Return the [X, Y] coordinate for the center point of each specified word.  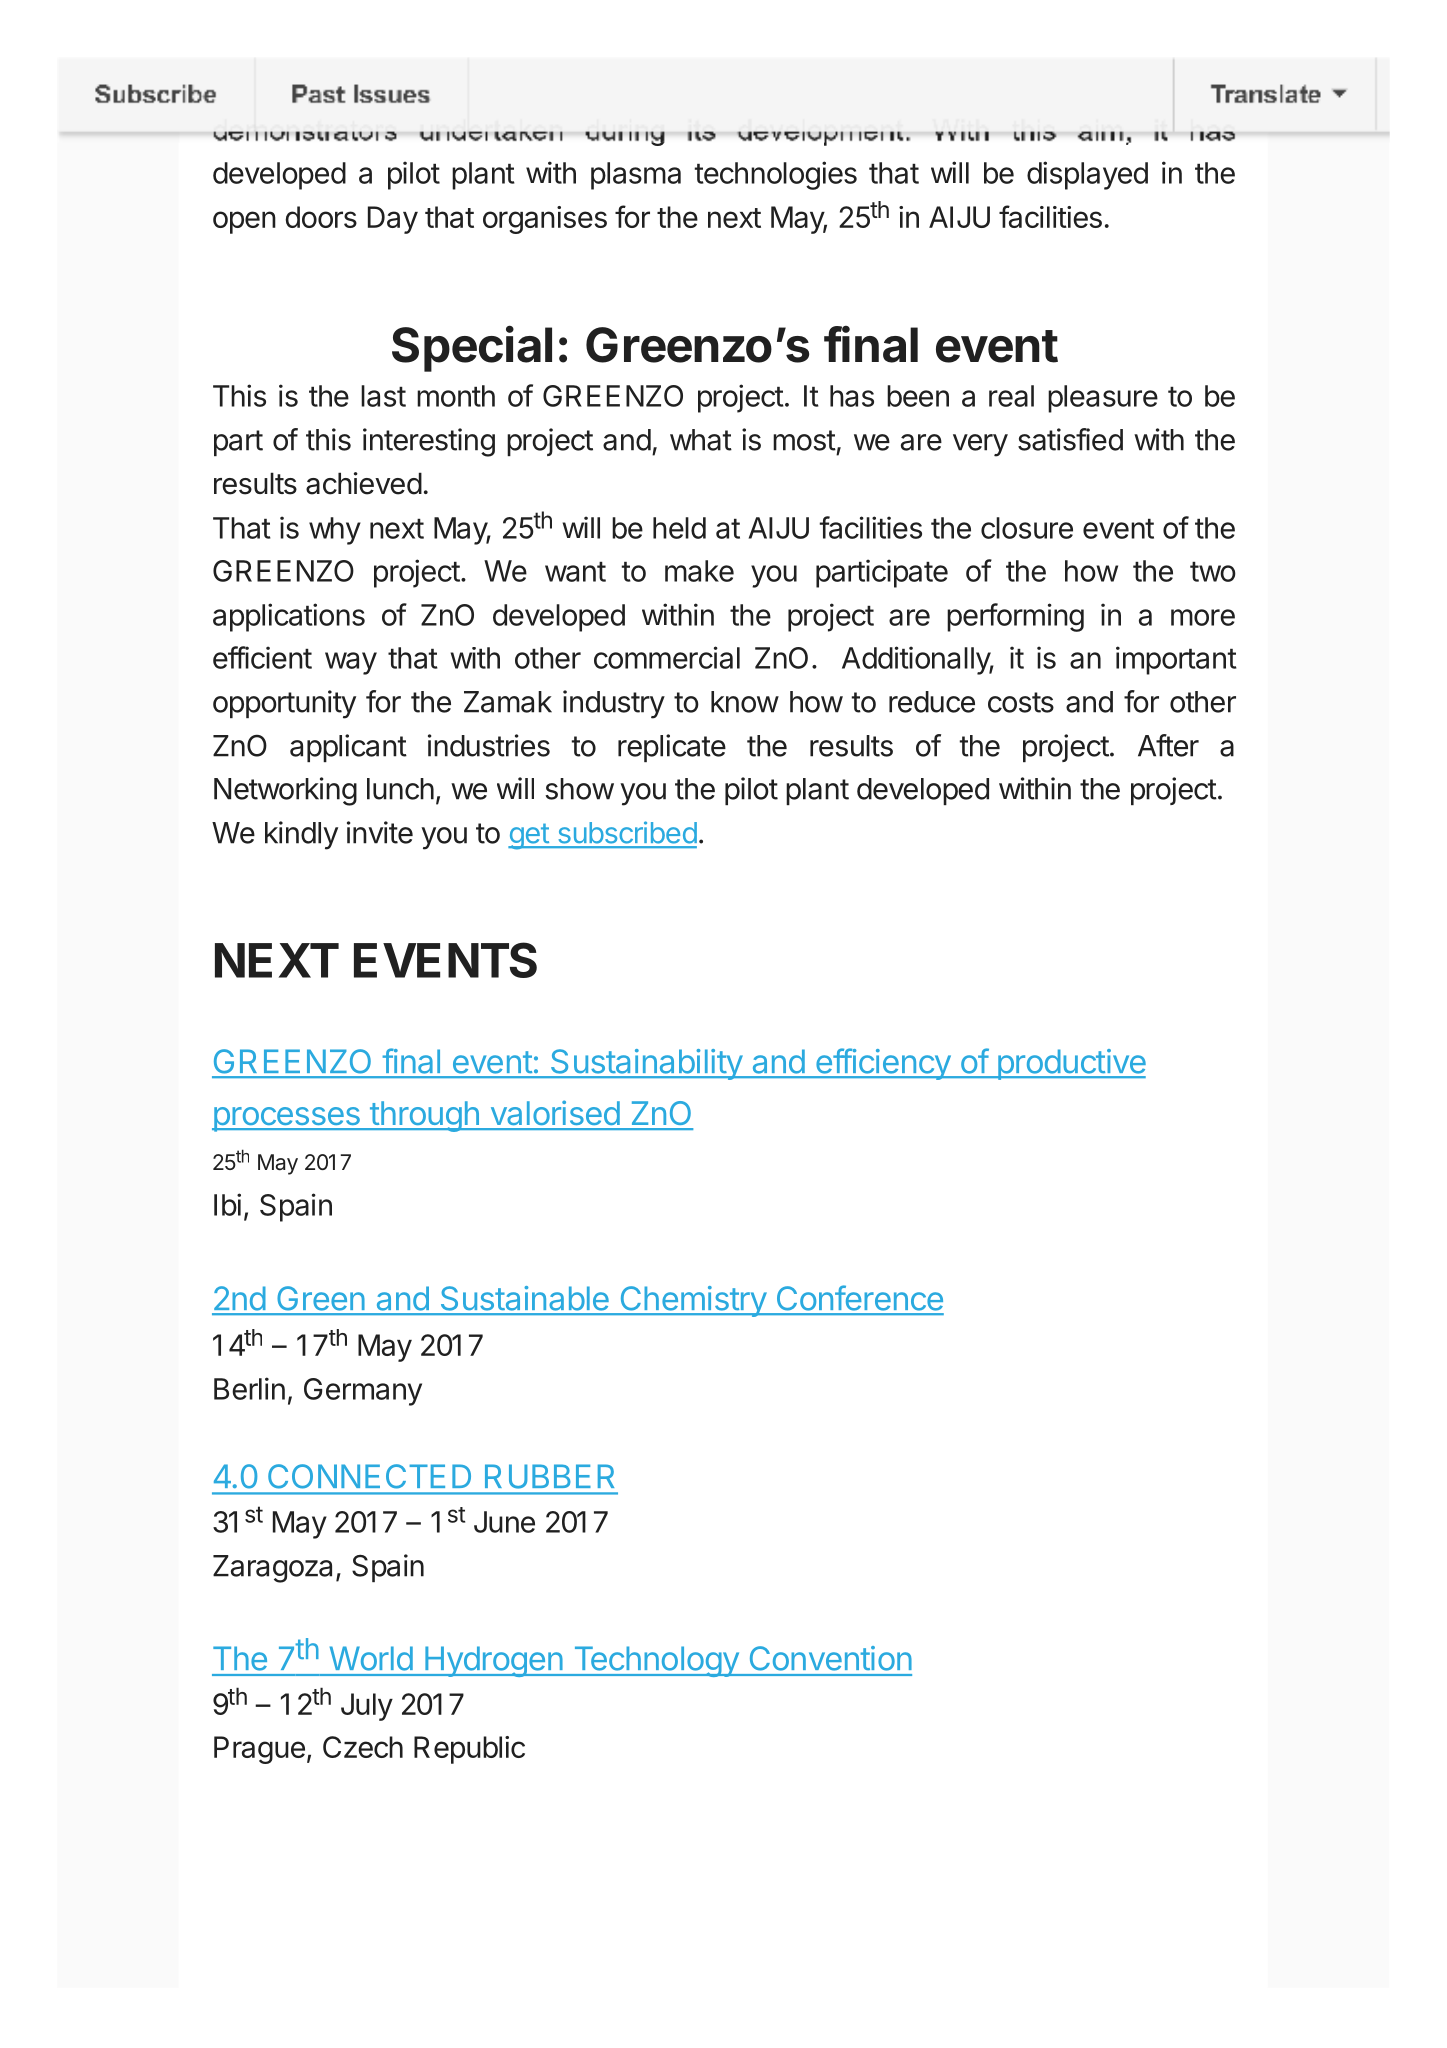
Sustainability [646, 1064]
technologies [776, 175]
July [367, 1707]
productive [1070, 1064]
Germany [363, 1392]
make [699, 571]
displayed [1087, 175]
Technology [655, 1661]
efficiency [883, 1064]
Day [393, 220]
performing [1015, 617]
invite [380, 832]
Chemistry [693, 1301]
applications [289, 617]
